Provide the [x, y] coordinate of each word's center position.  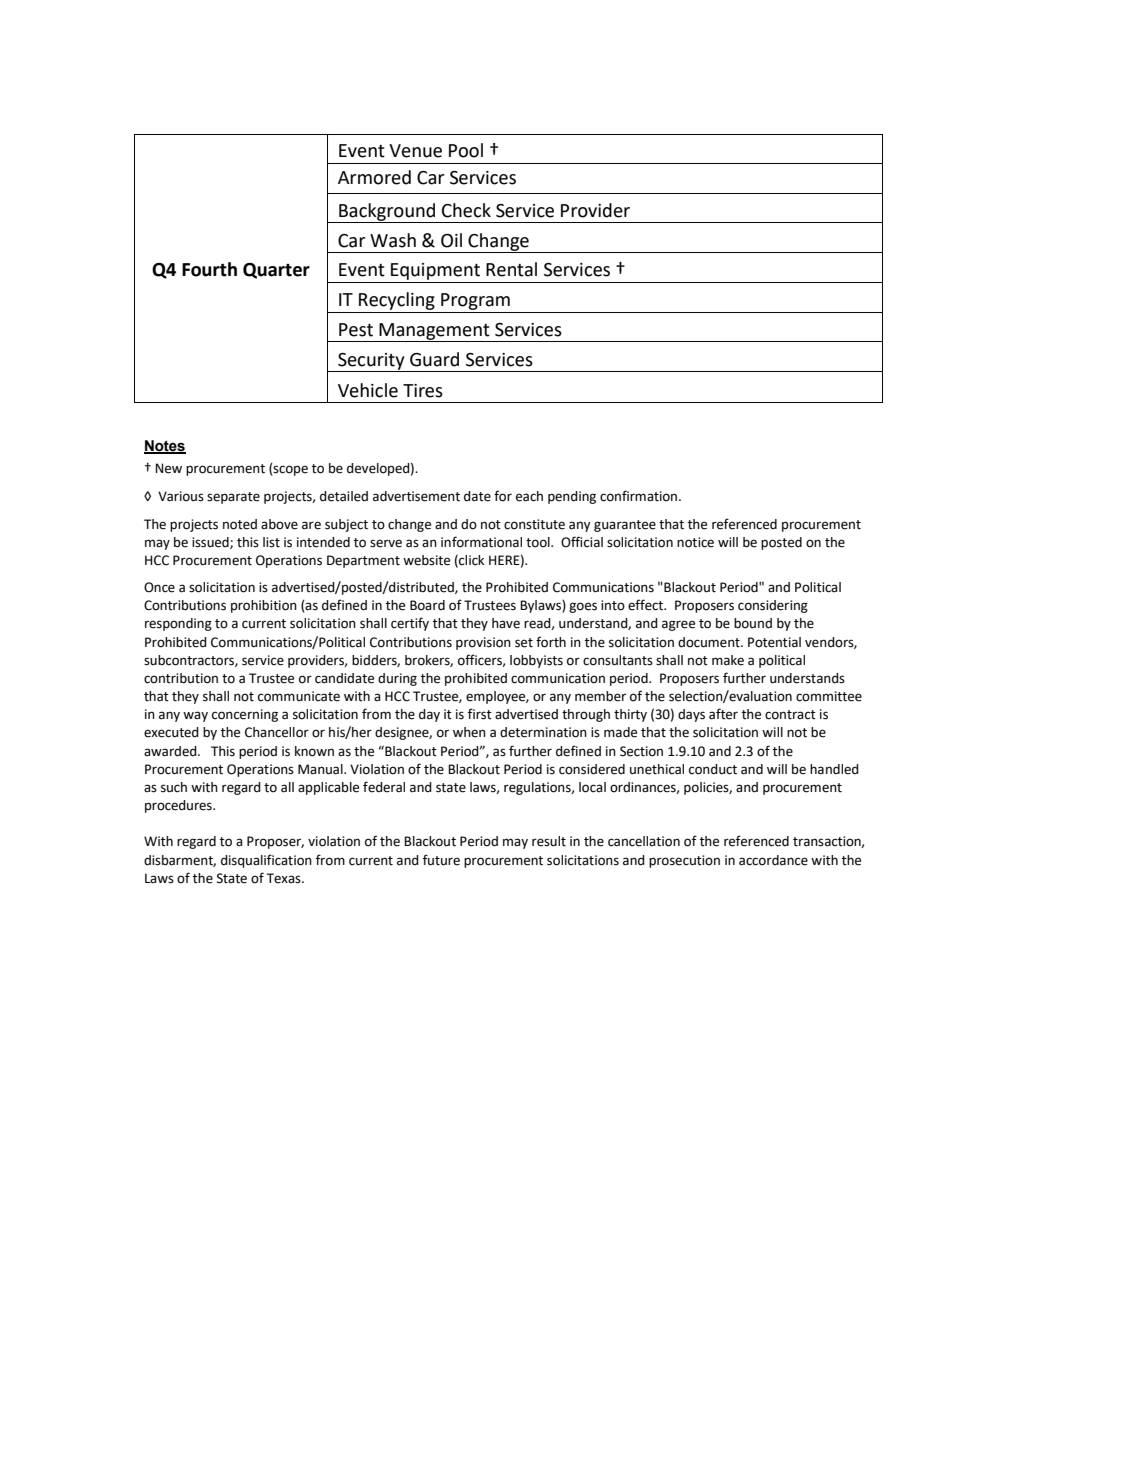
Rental [511, 269]
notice [695, 542]
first [480, 714]
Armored [374, 177]
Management [434, 332]
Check [466, 210]
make [728, 660]
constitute [534, 524]
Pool [466, 150]
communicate [299, 696]
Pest [356, 330]
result [549, 841]
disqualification [266, 861]
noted [240, 524]
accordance [773, 860]
